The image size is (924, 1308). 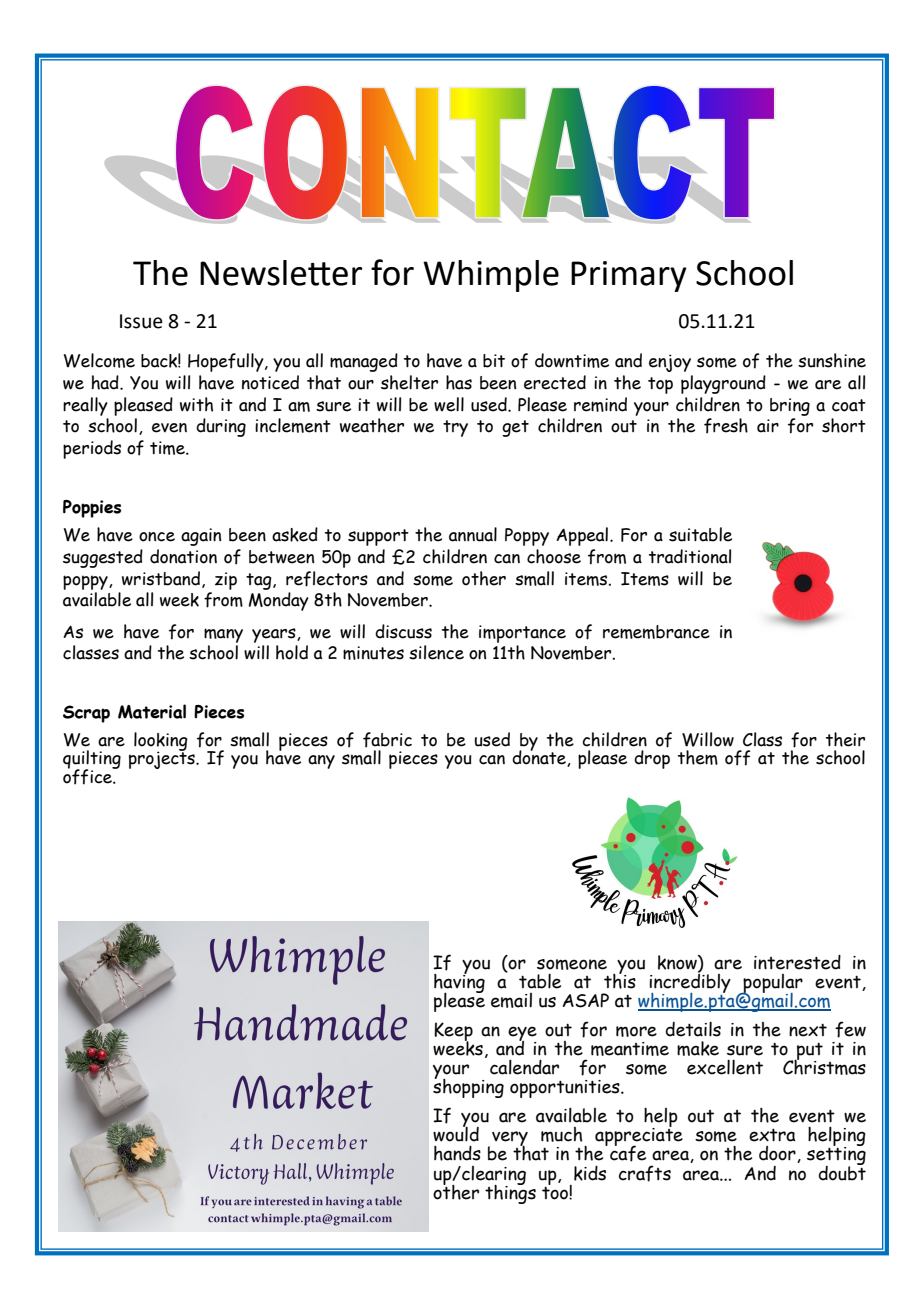 What do you see at coordinates (163, 759) in the image?
I see `projects` at bounding box center [163, 759].
